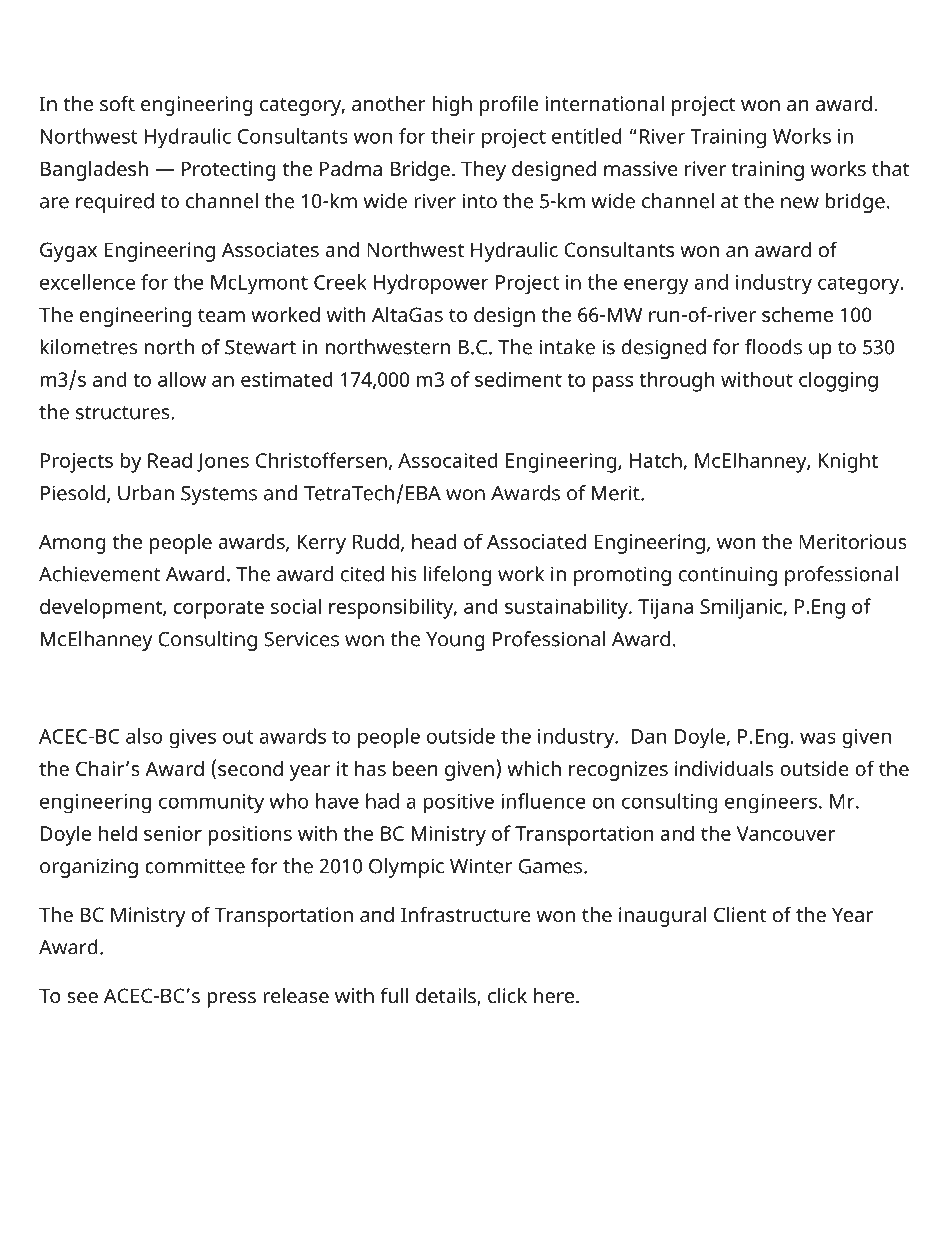 The height and width of the page is (1233, 952). I want to click on continuing, so click(728, 576).
